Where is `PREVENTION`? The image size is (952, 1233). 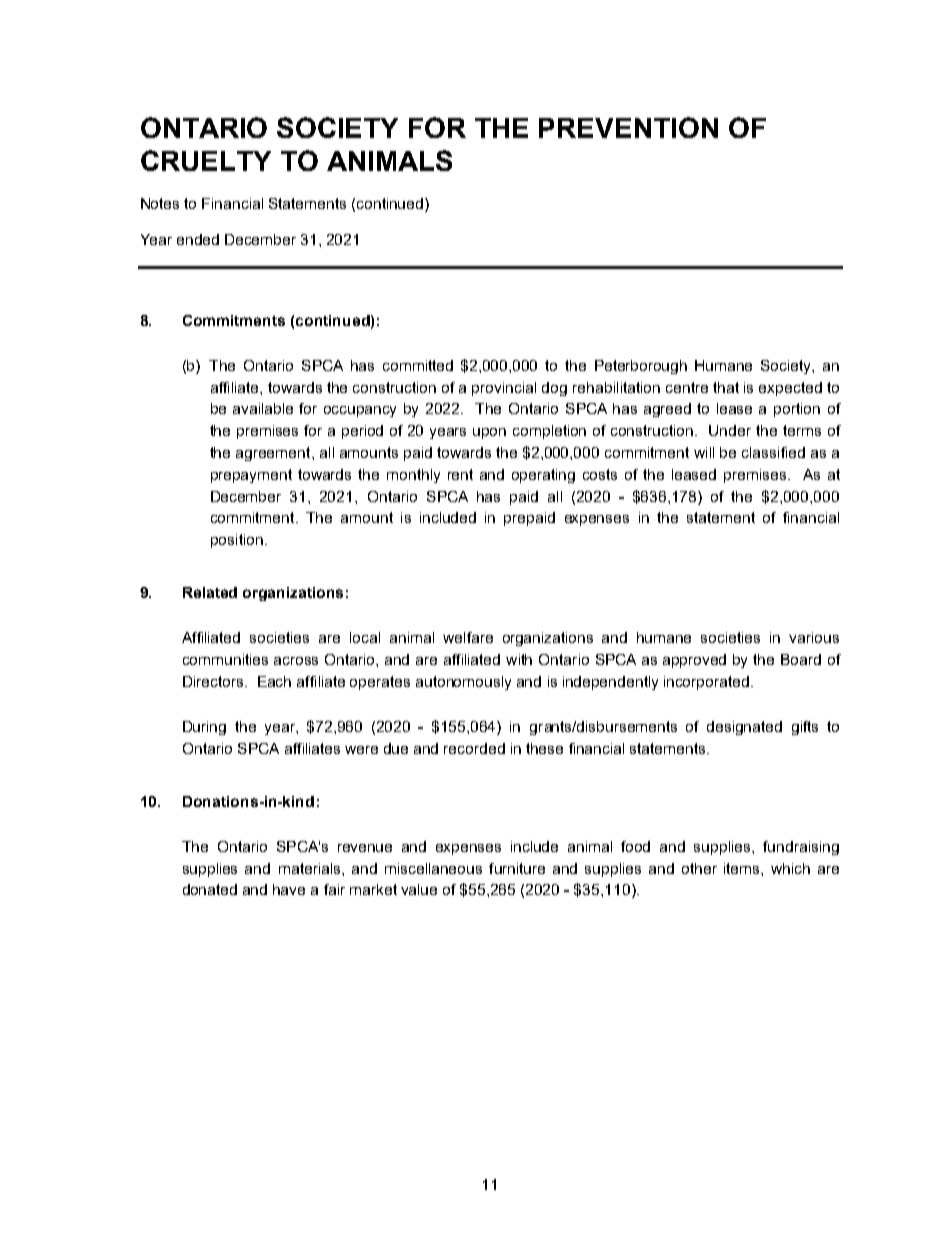
PREVENTION is located at coordinates (628, 127).
